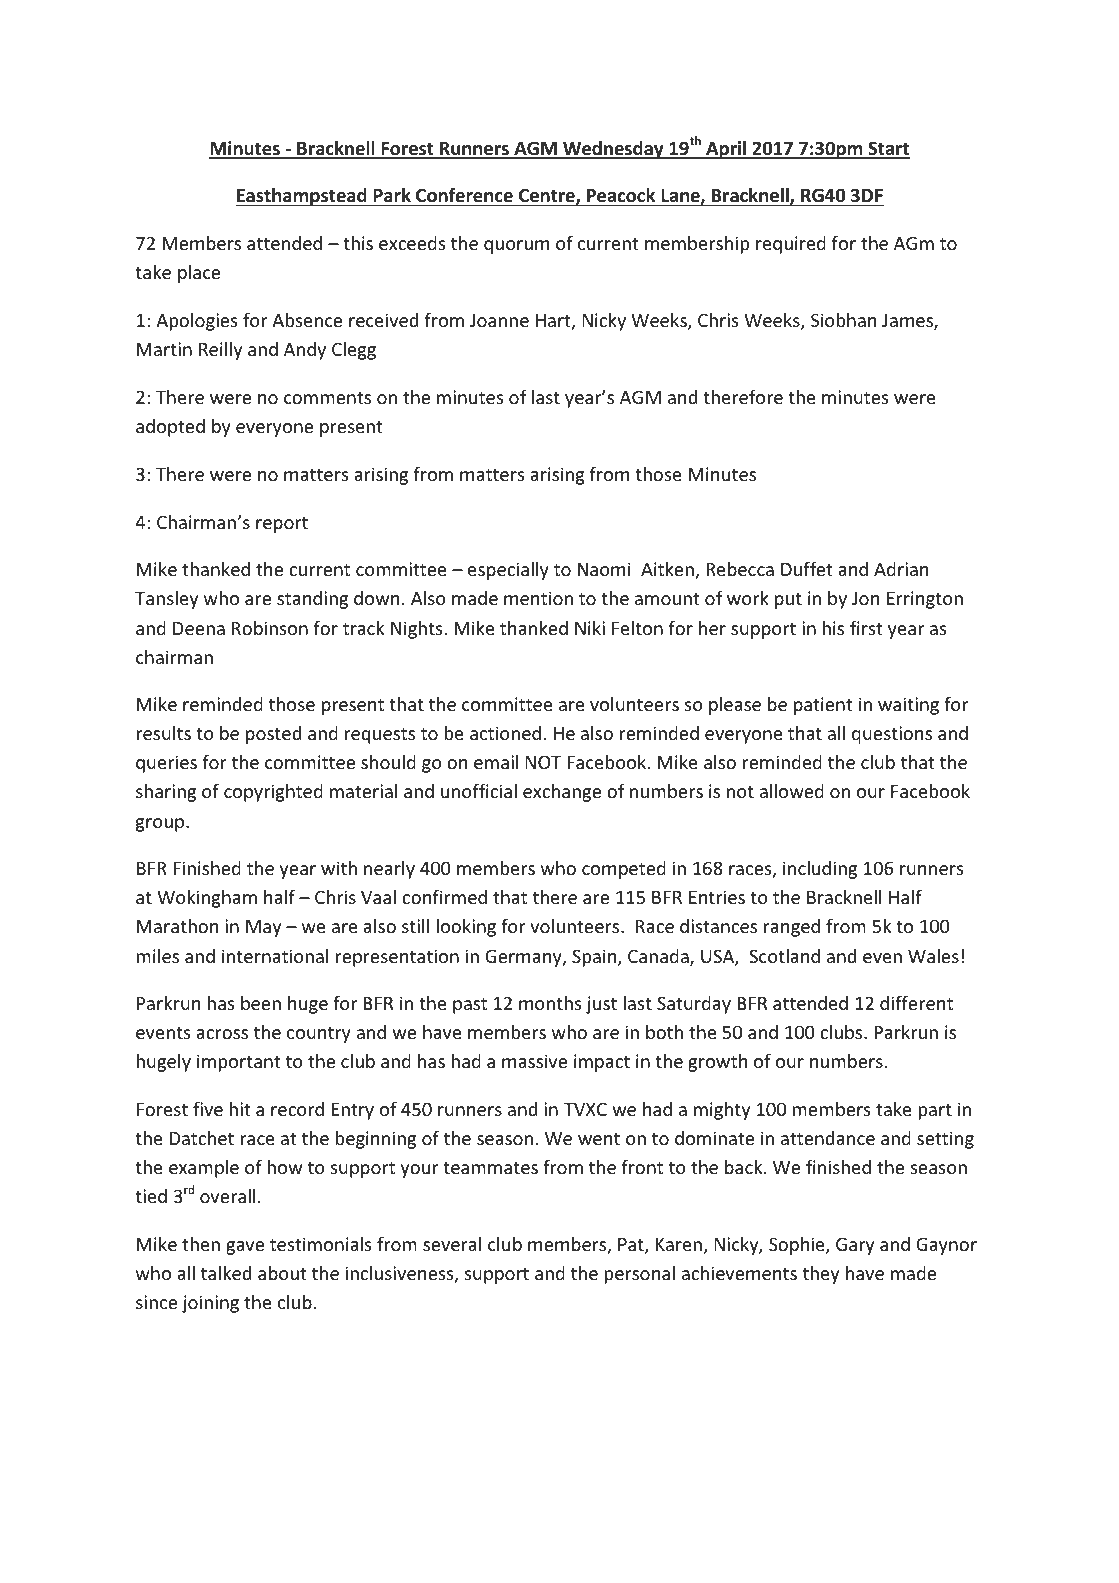 The image size is (1119, 1583). What do you see at coordinates (226, 1273) in the screenshot?
I see `talked` at bounding box center [226, 1273].
